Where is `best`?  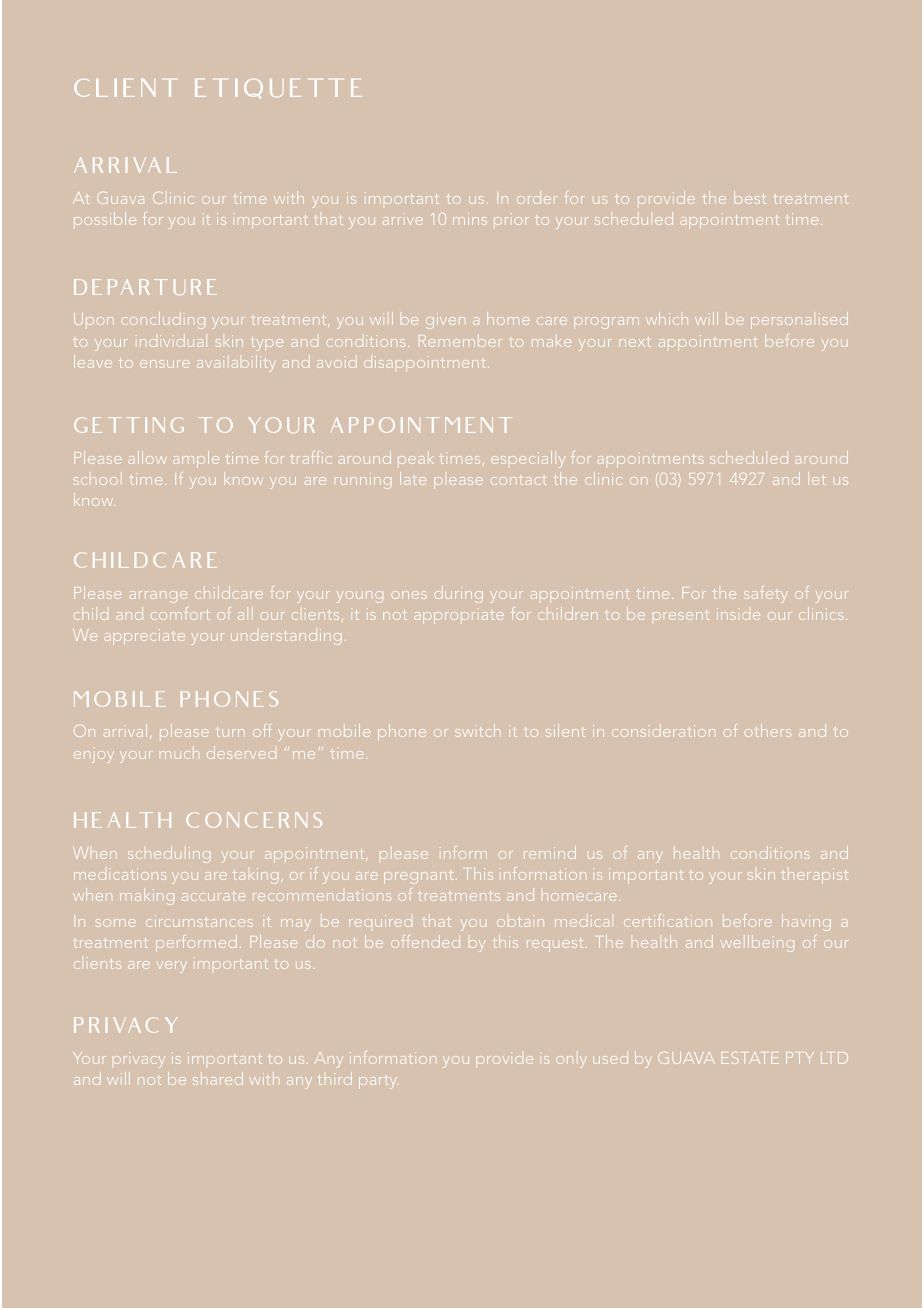
best is located at coordinates (750, 197).
